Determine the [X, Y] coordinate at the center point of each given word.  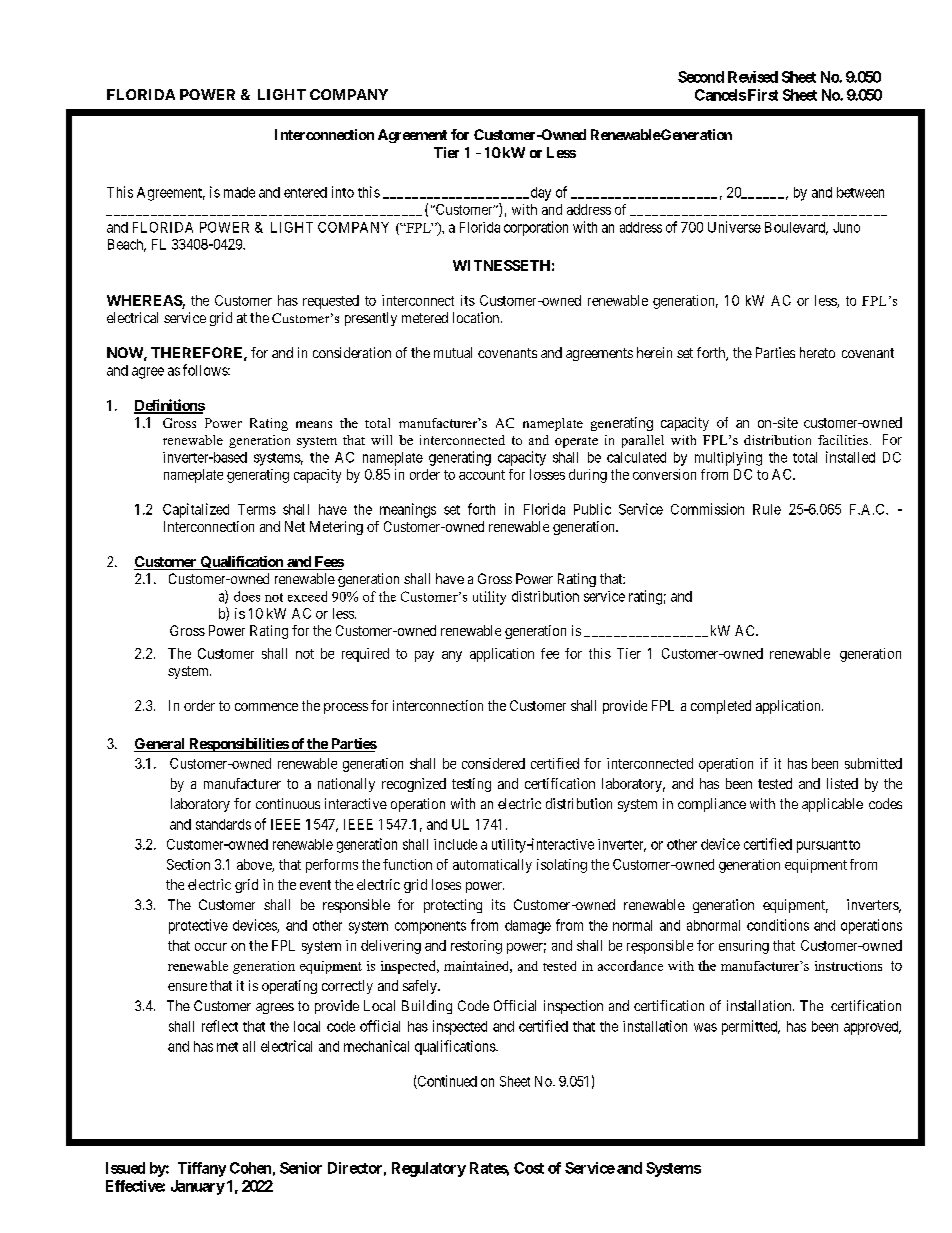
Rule [767, 509]
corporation [536, 228]
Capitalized [196, 510]
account [482, 475]
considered [493, 763]
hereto [817, 352]
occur [211, 947]
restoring [476, 947]
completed [721, 707]
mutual [453, 352]
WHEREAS [145, 302]
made [239, 192]
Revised [753, 77]
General [160, 745]
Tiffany [202, 1169]
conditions [778, 925]
